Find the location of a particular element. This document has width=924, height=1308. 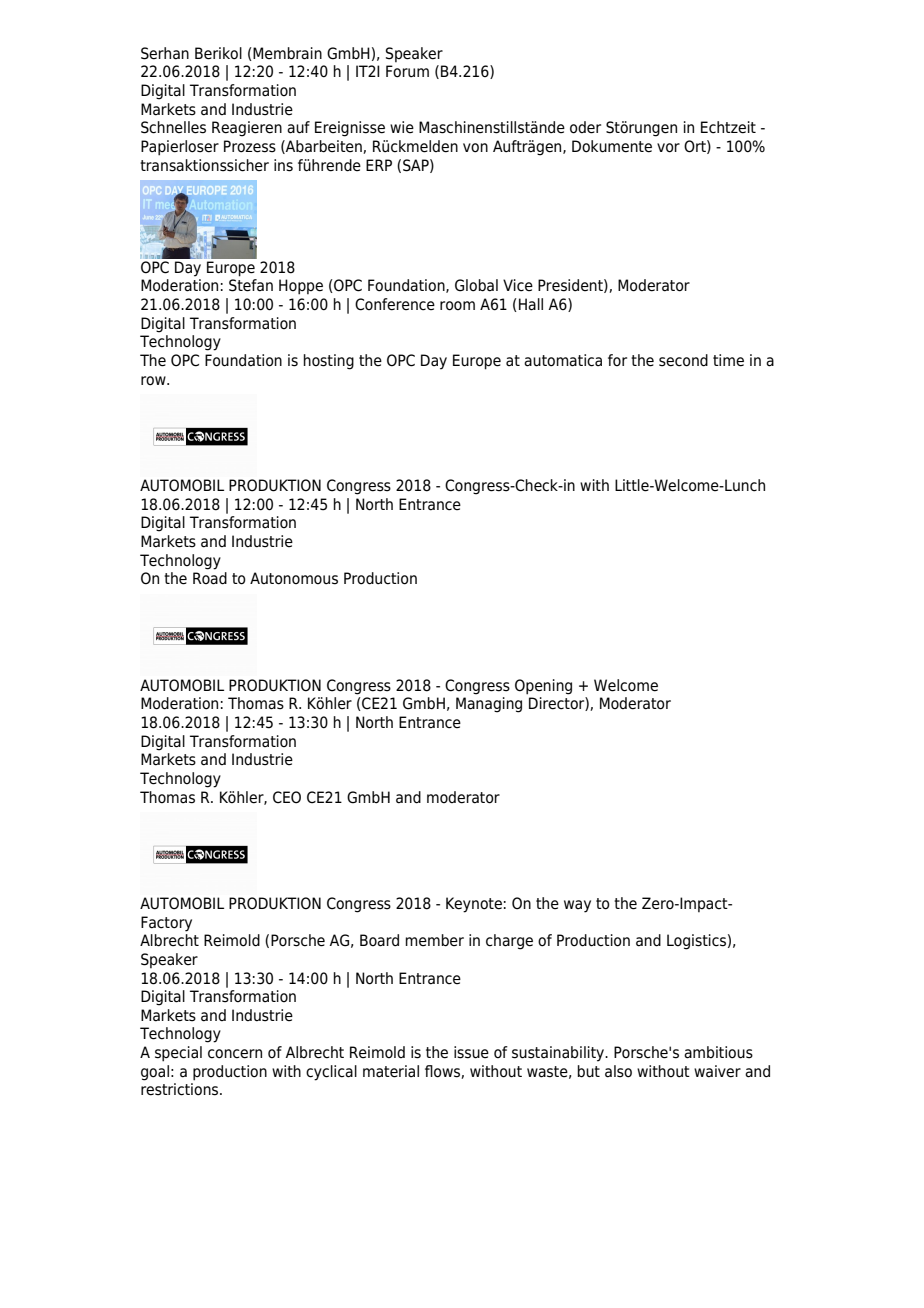

Autonomous is located at coordinates (294, 578).
